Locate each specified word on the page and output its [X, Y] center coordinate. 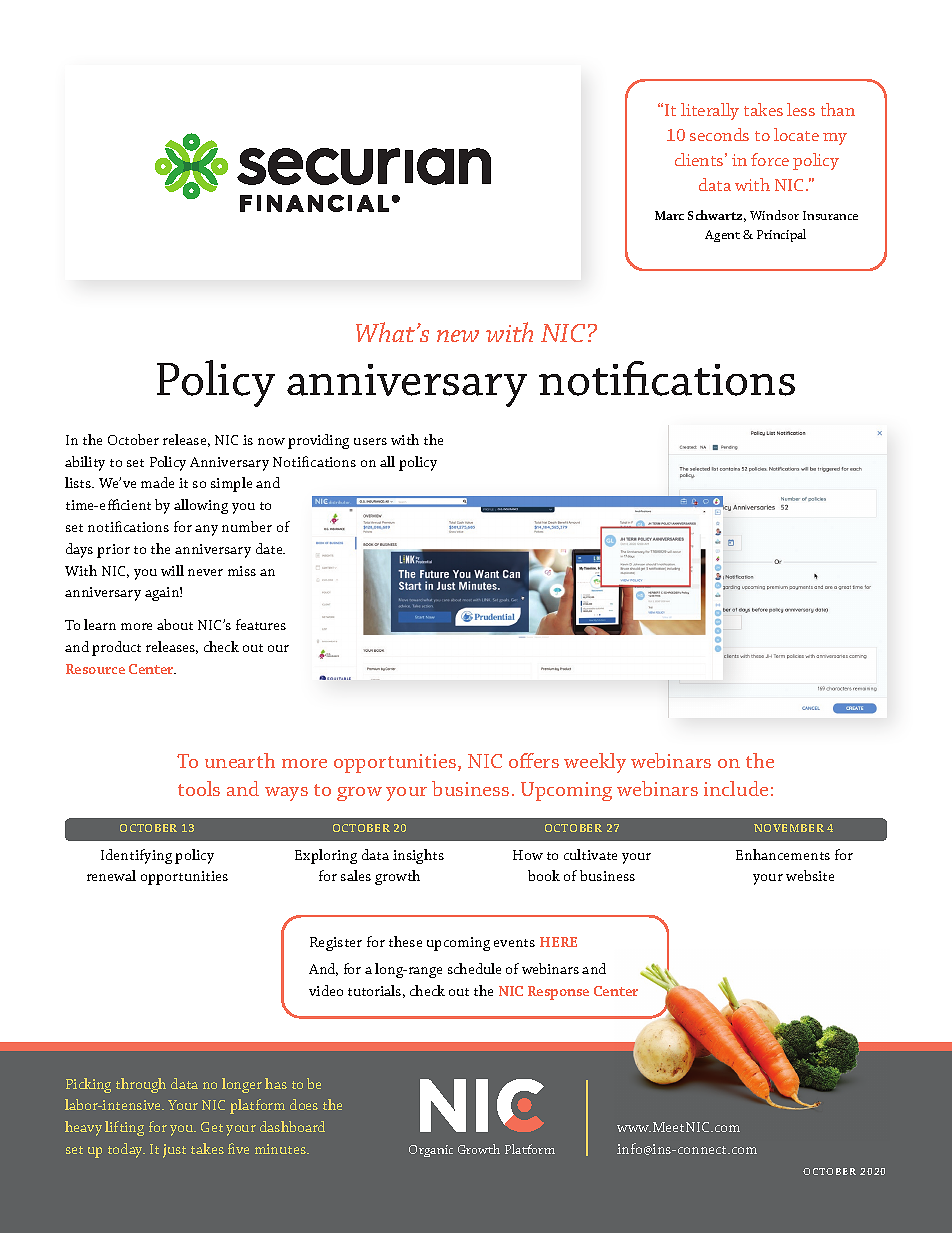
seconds [719, 134]
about [175, 624]
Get [212, 1127]
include [736, 788]
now [271, 441]
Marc [669, 215]
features [261, 624]
